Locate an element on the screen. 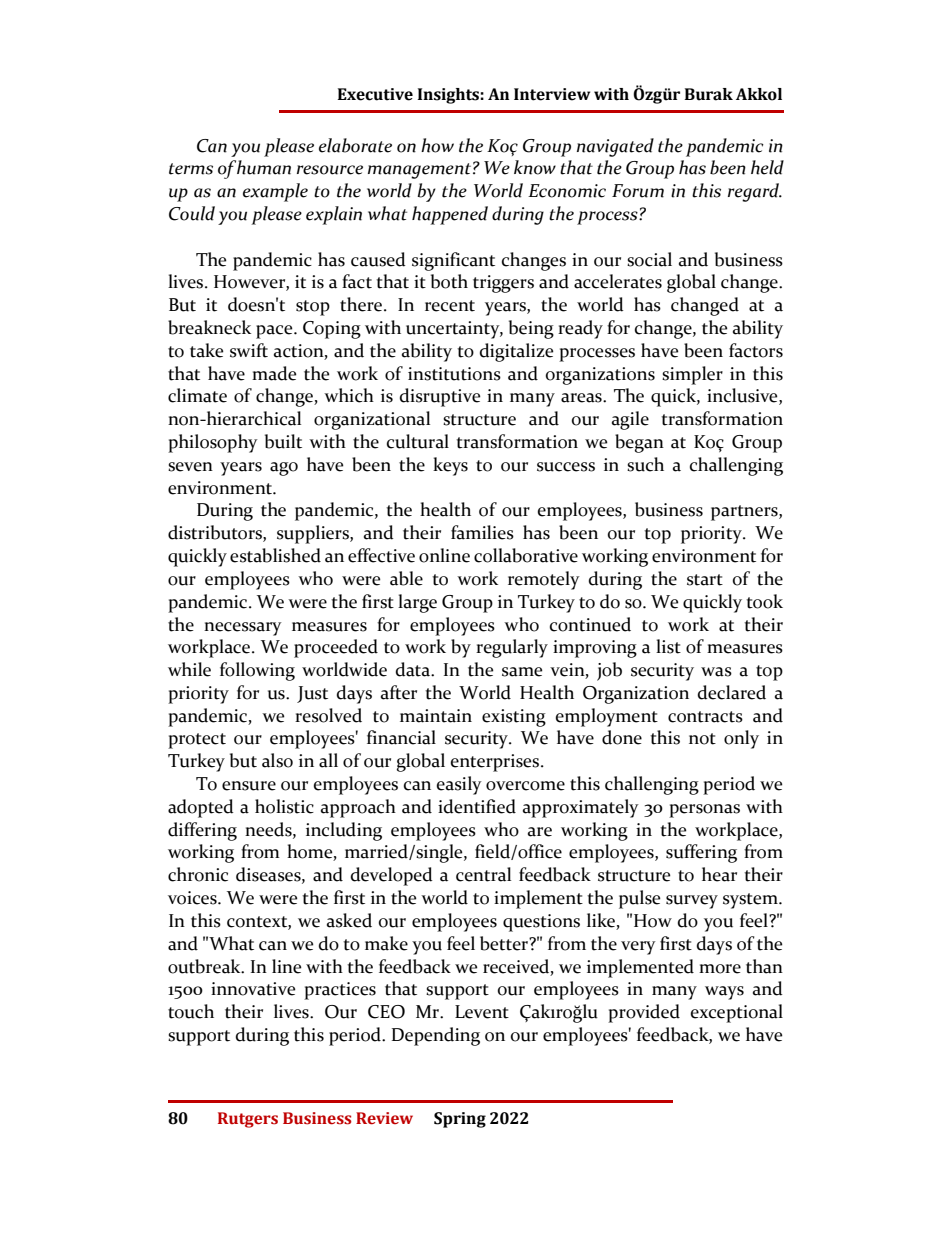  keys is located at coordinates (450, 466).
